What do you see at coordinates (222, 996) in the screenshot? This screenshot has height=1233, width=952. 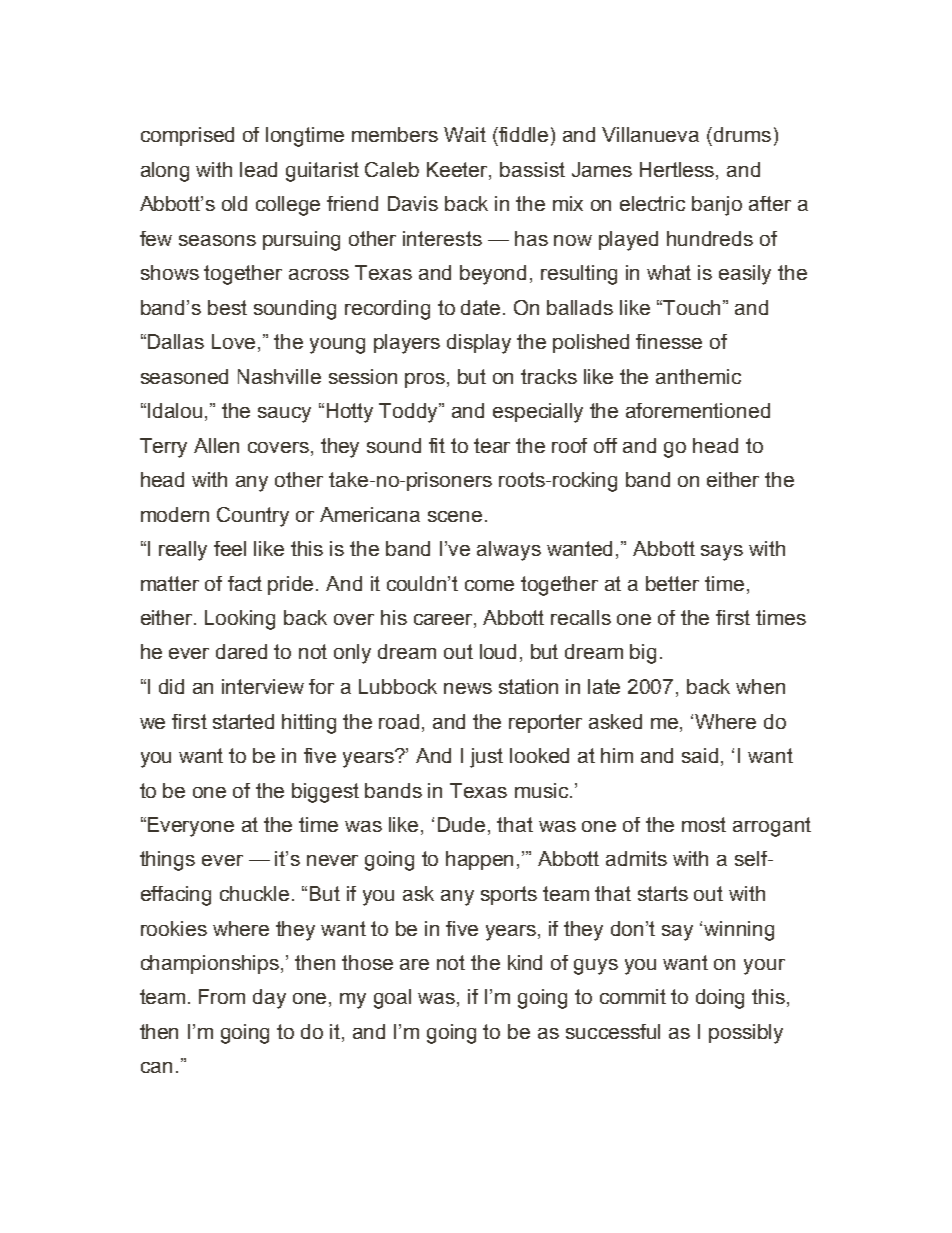 I see `From` at bounding box center [222, 996].
